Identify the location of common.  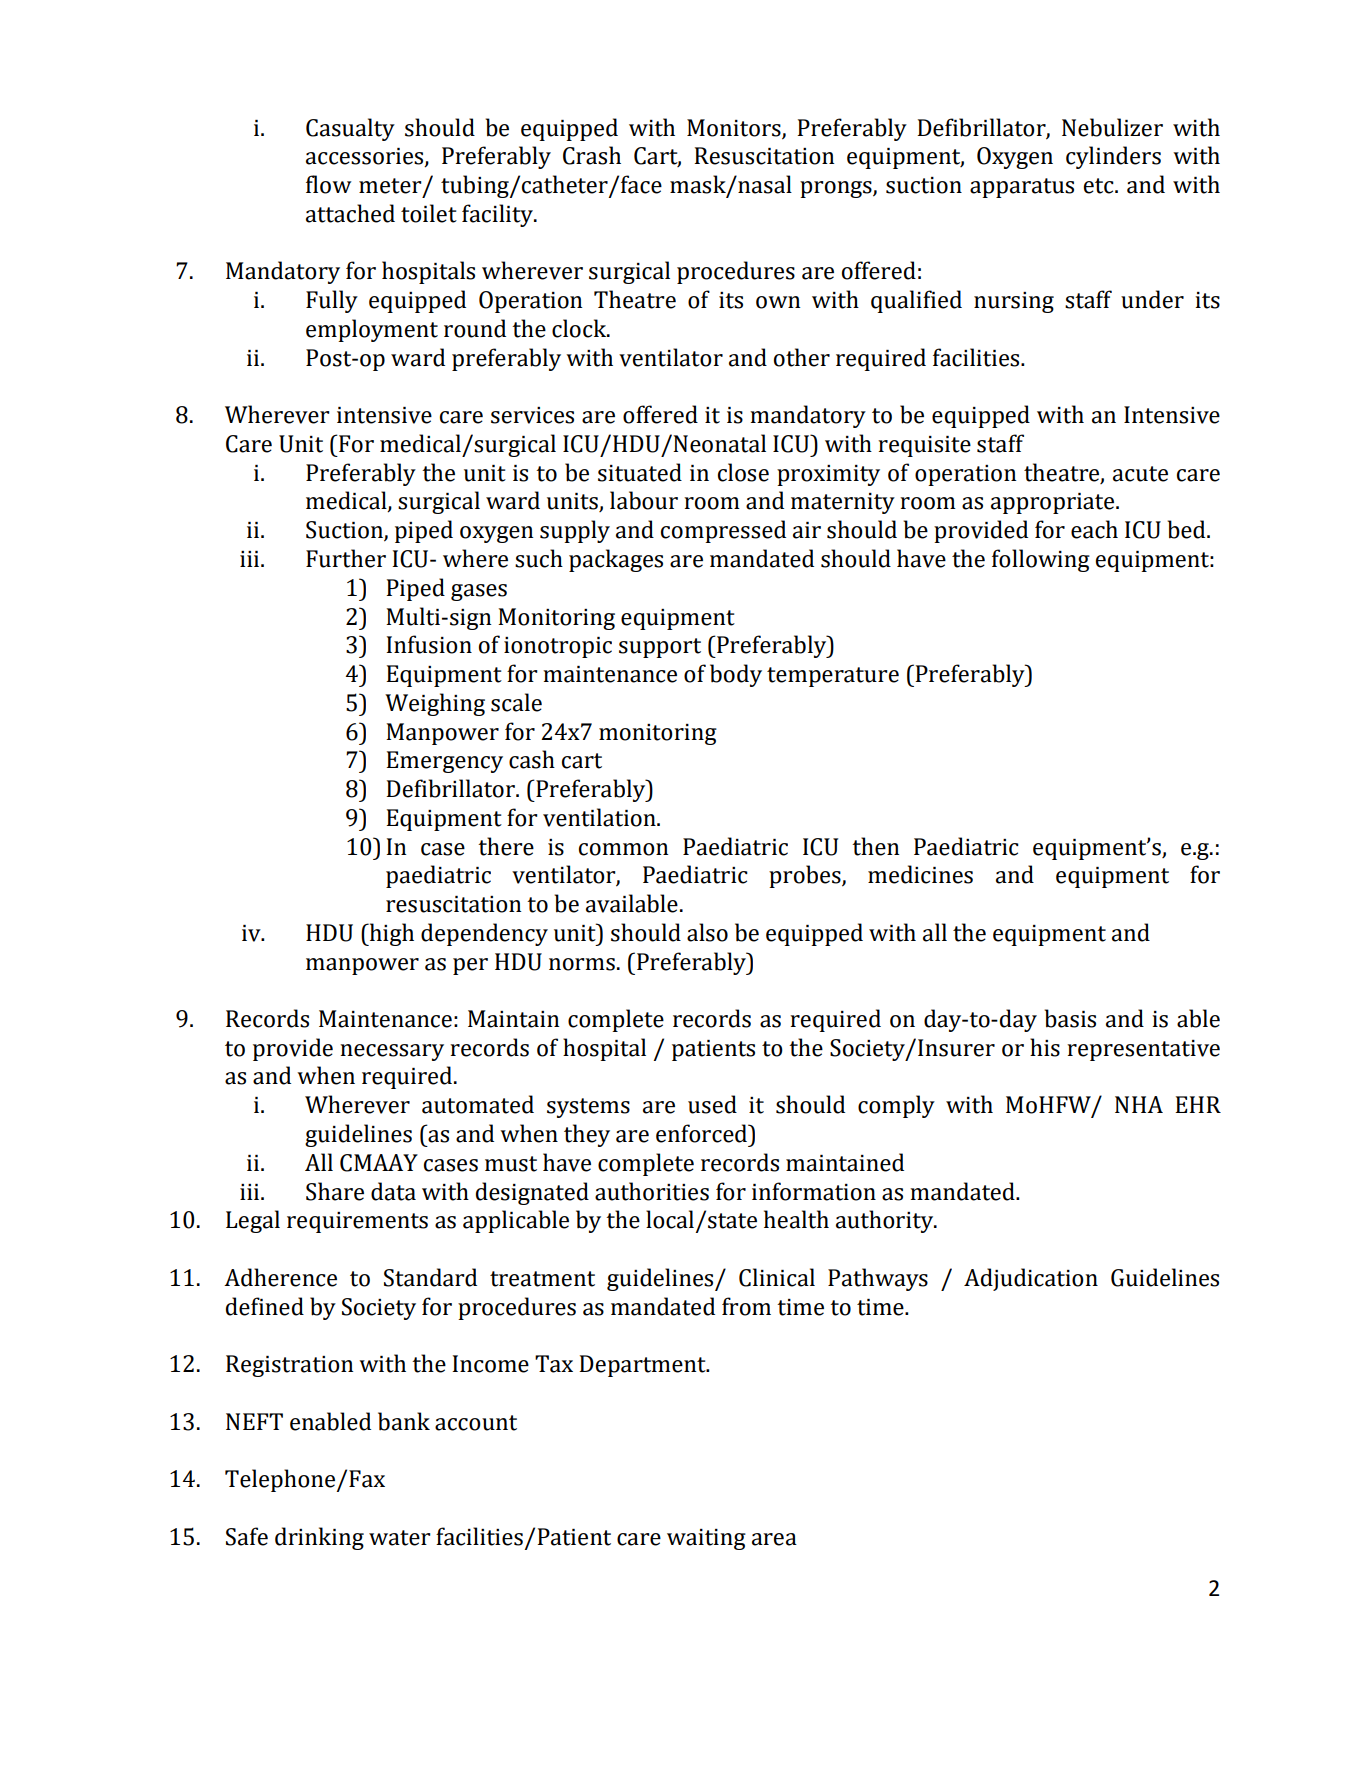
(623, 849).
